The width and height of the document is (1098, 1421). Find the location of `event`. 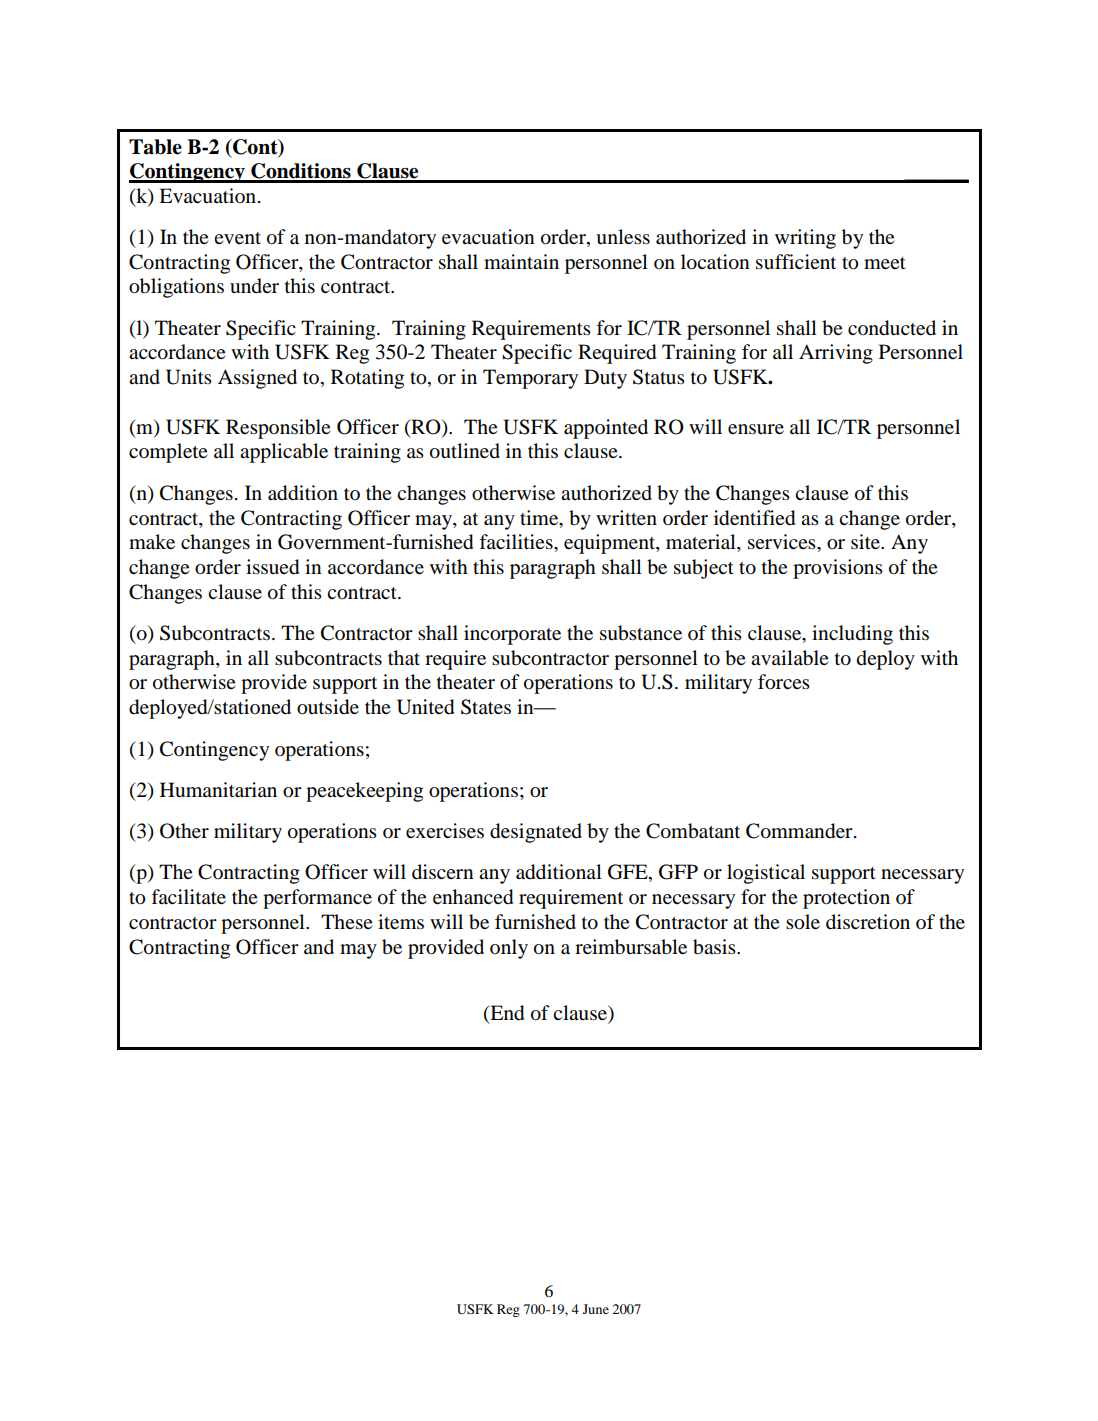

event is located at coordinates (237, 238).
